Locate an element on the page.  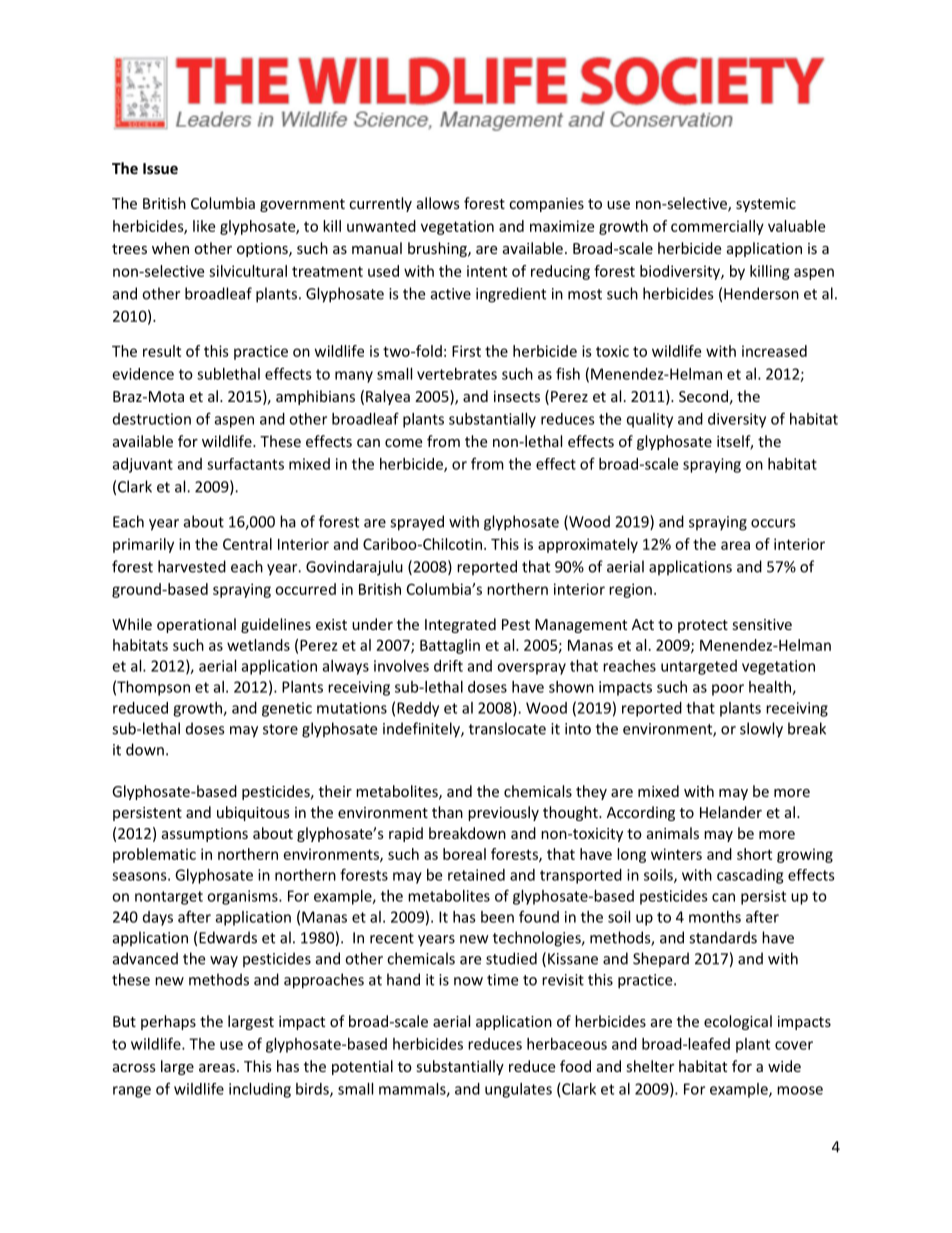
poor is located at coordinates (728, 690).
